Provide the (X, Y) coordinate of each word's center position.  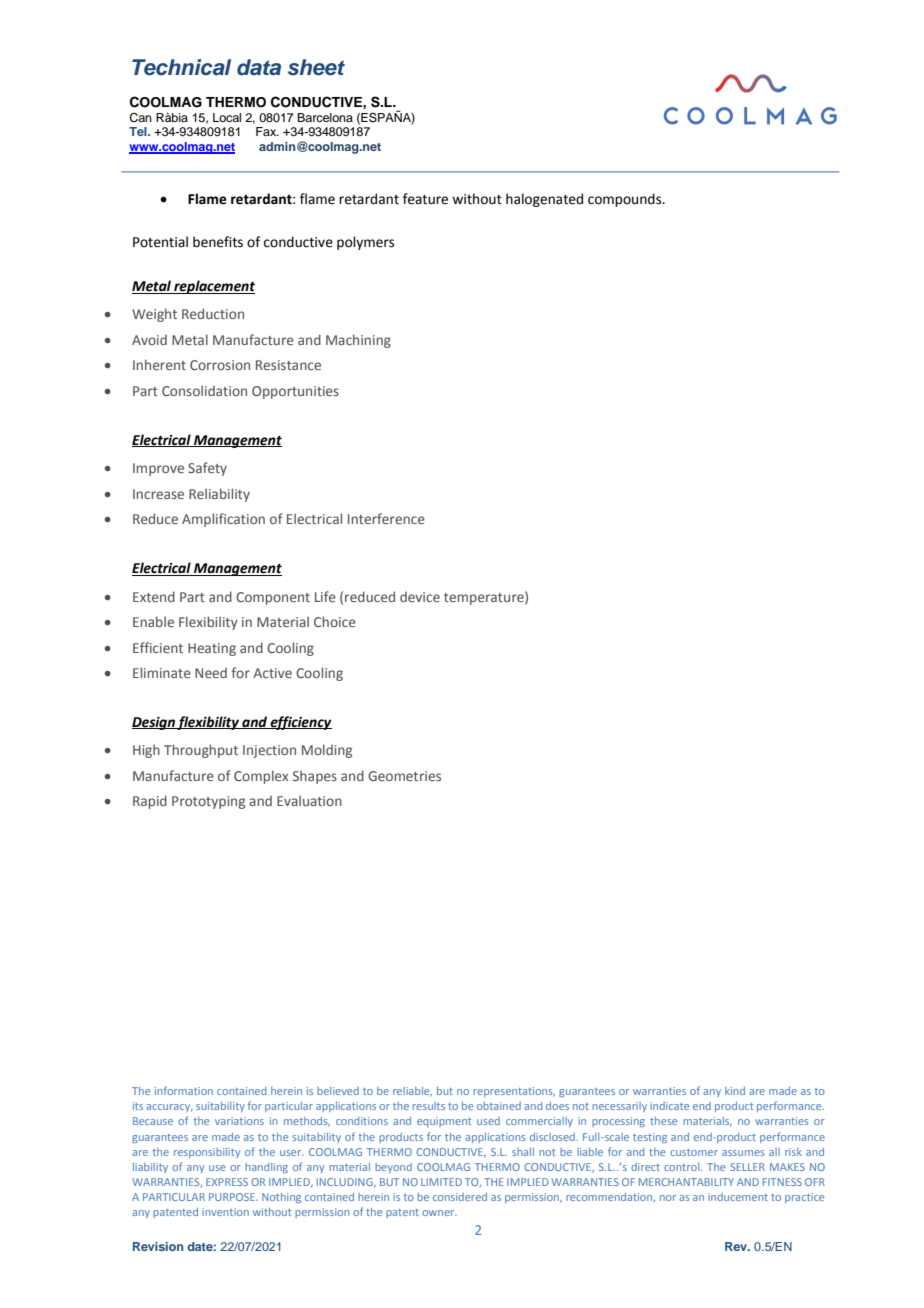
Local (227, 117)
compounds (626, 200)
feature (425, 199)
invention (225, 1212)
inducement (738, 1197)
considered (460, 1197)
